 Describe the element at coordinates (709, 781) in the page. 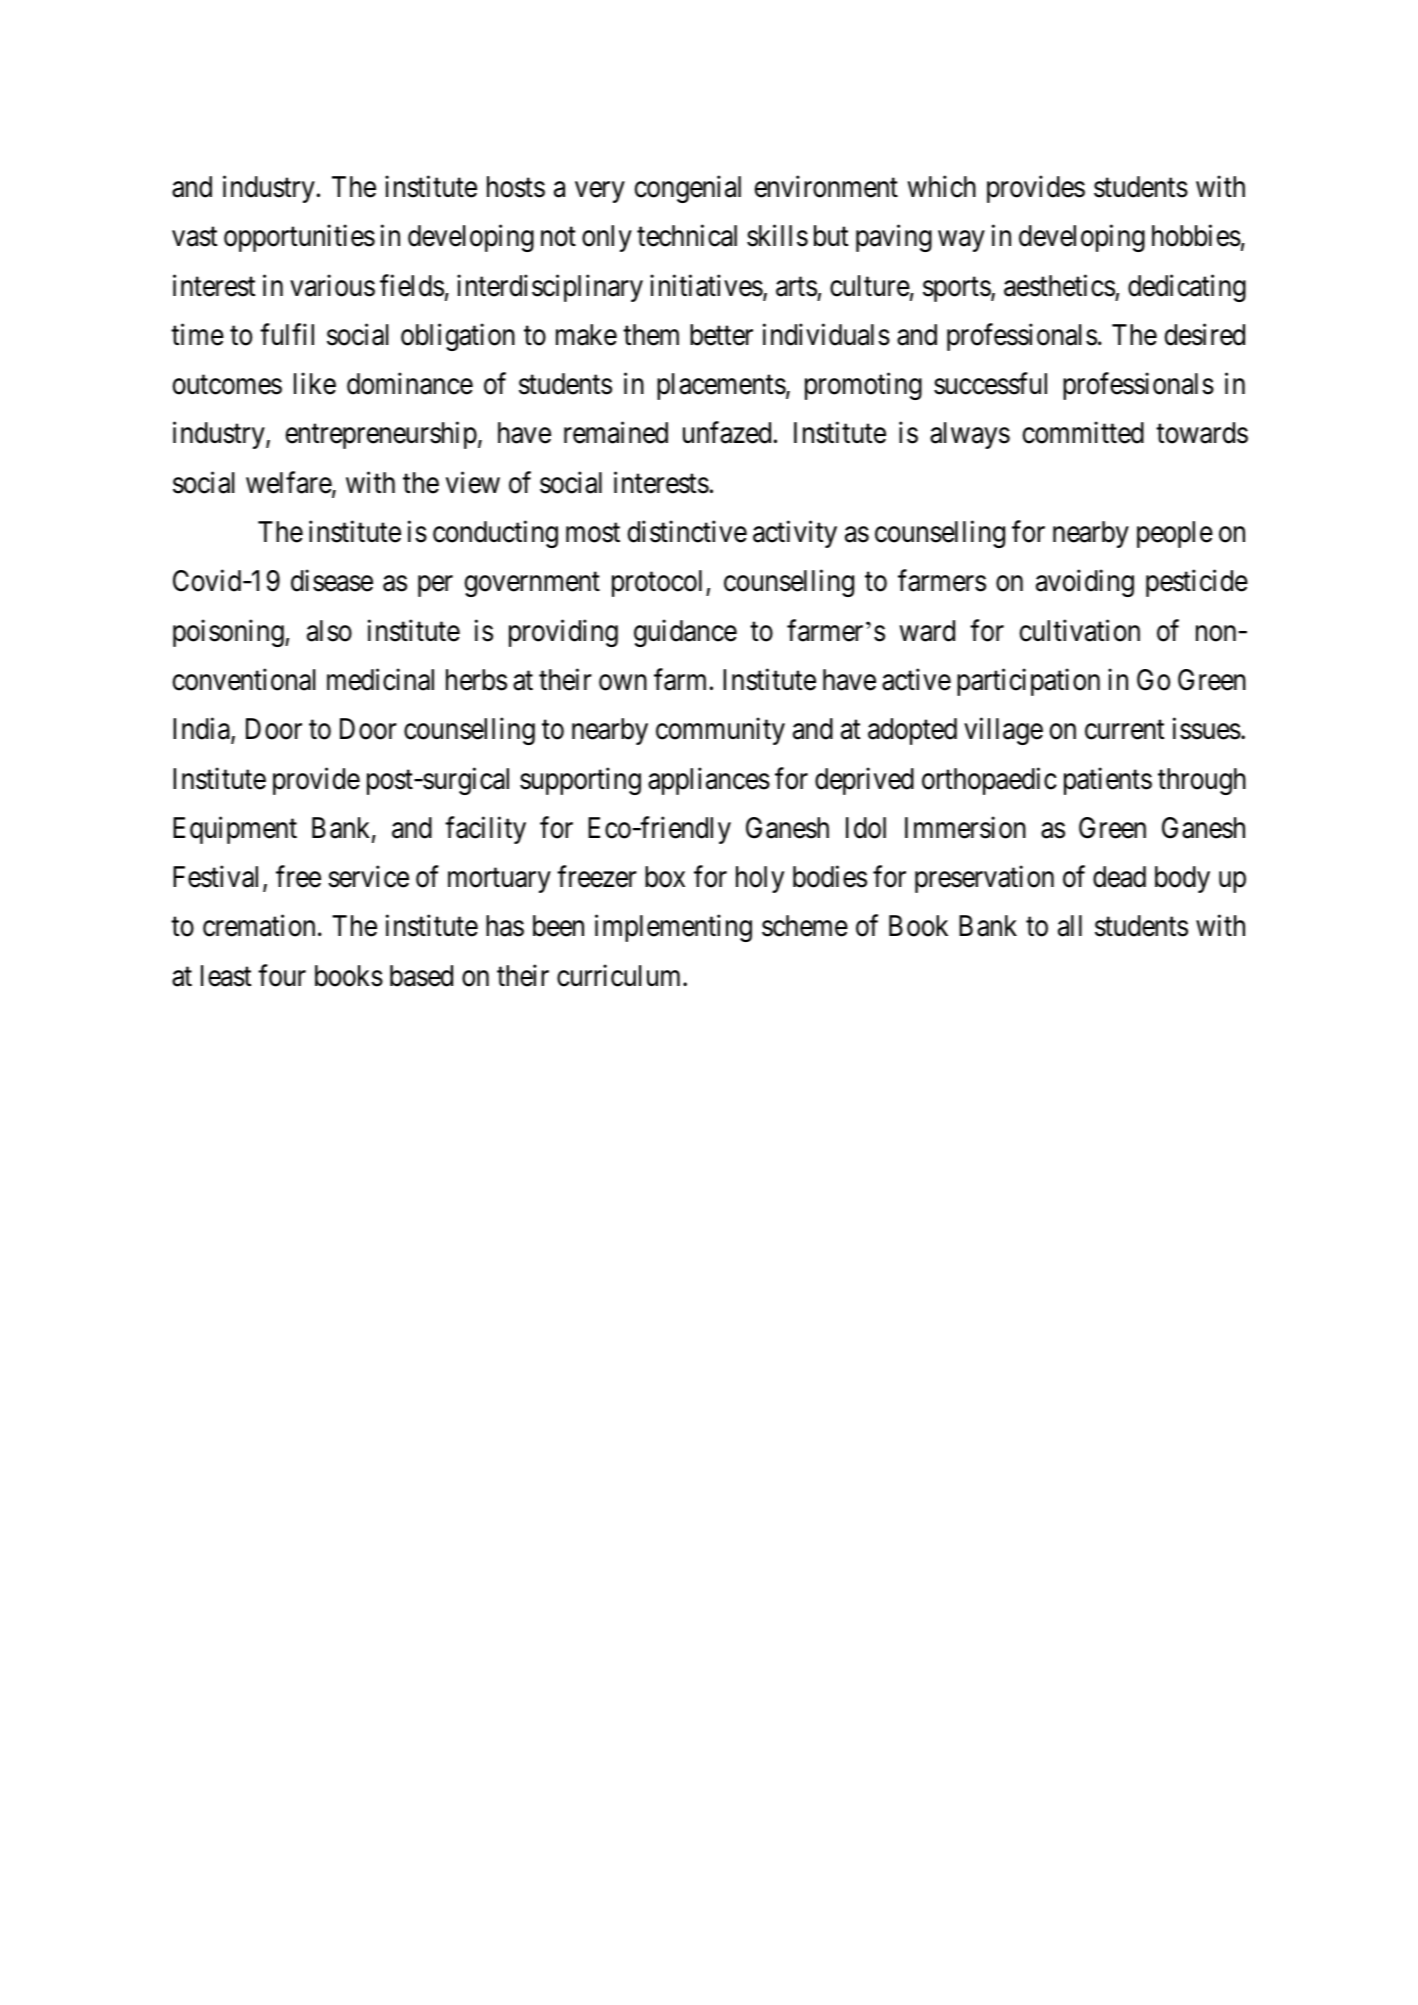

I see `appliances` at that location.
